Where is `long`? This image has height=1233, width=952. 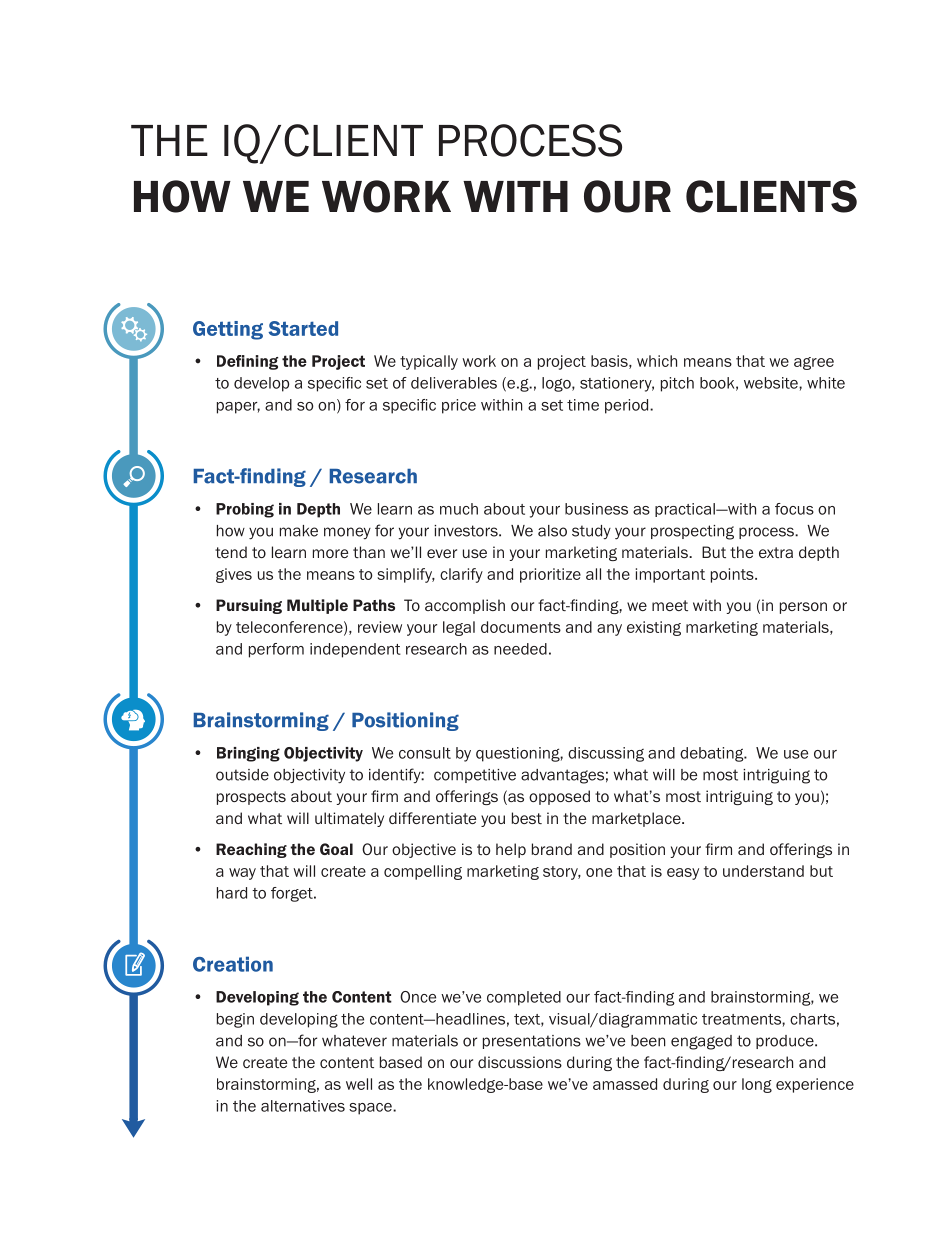 long is located at coordinates (757, 1085).
